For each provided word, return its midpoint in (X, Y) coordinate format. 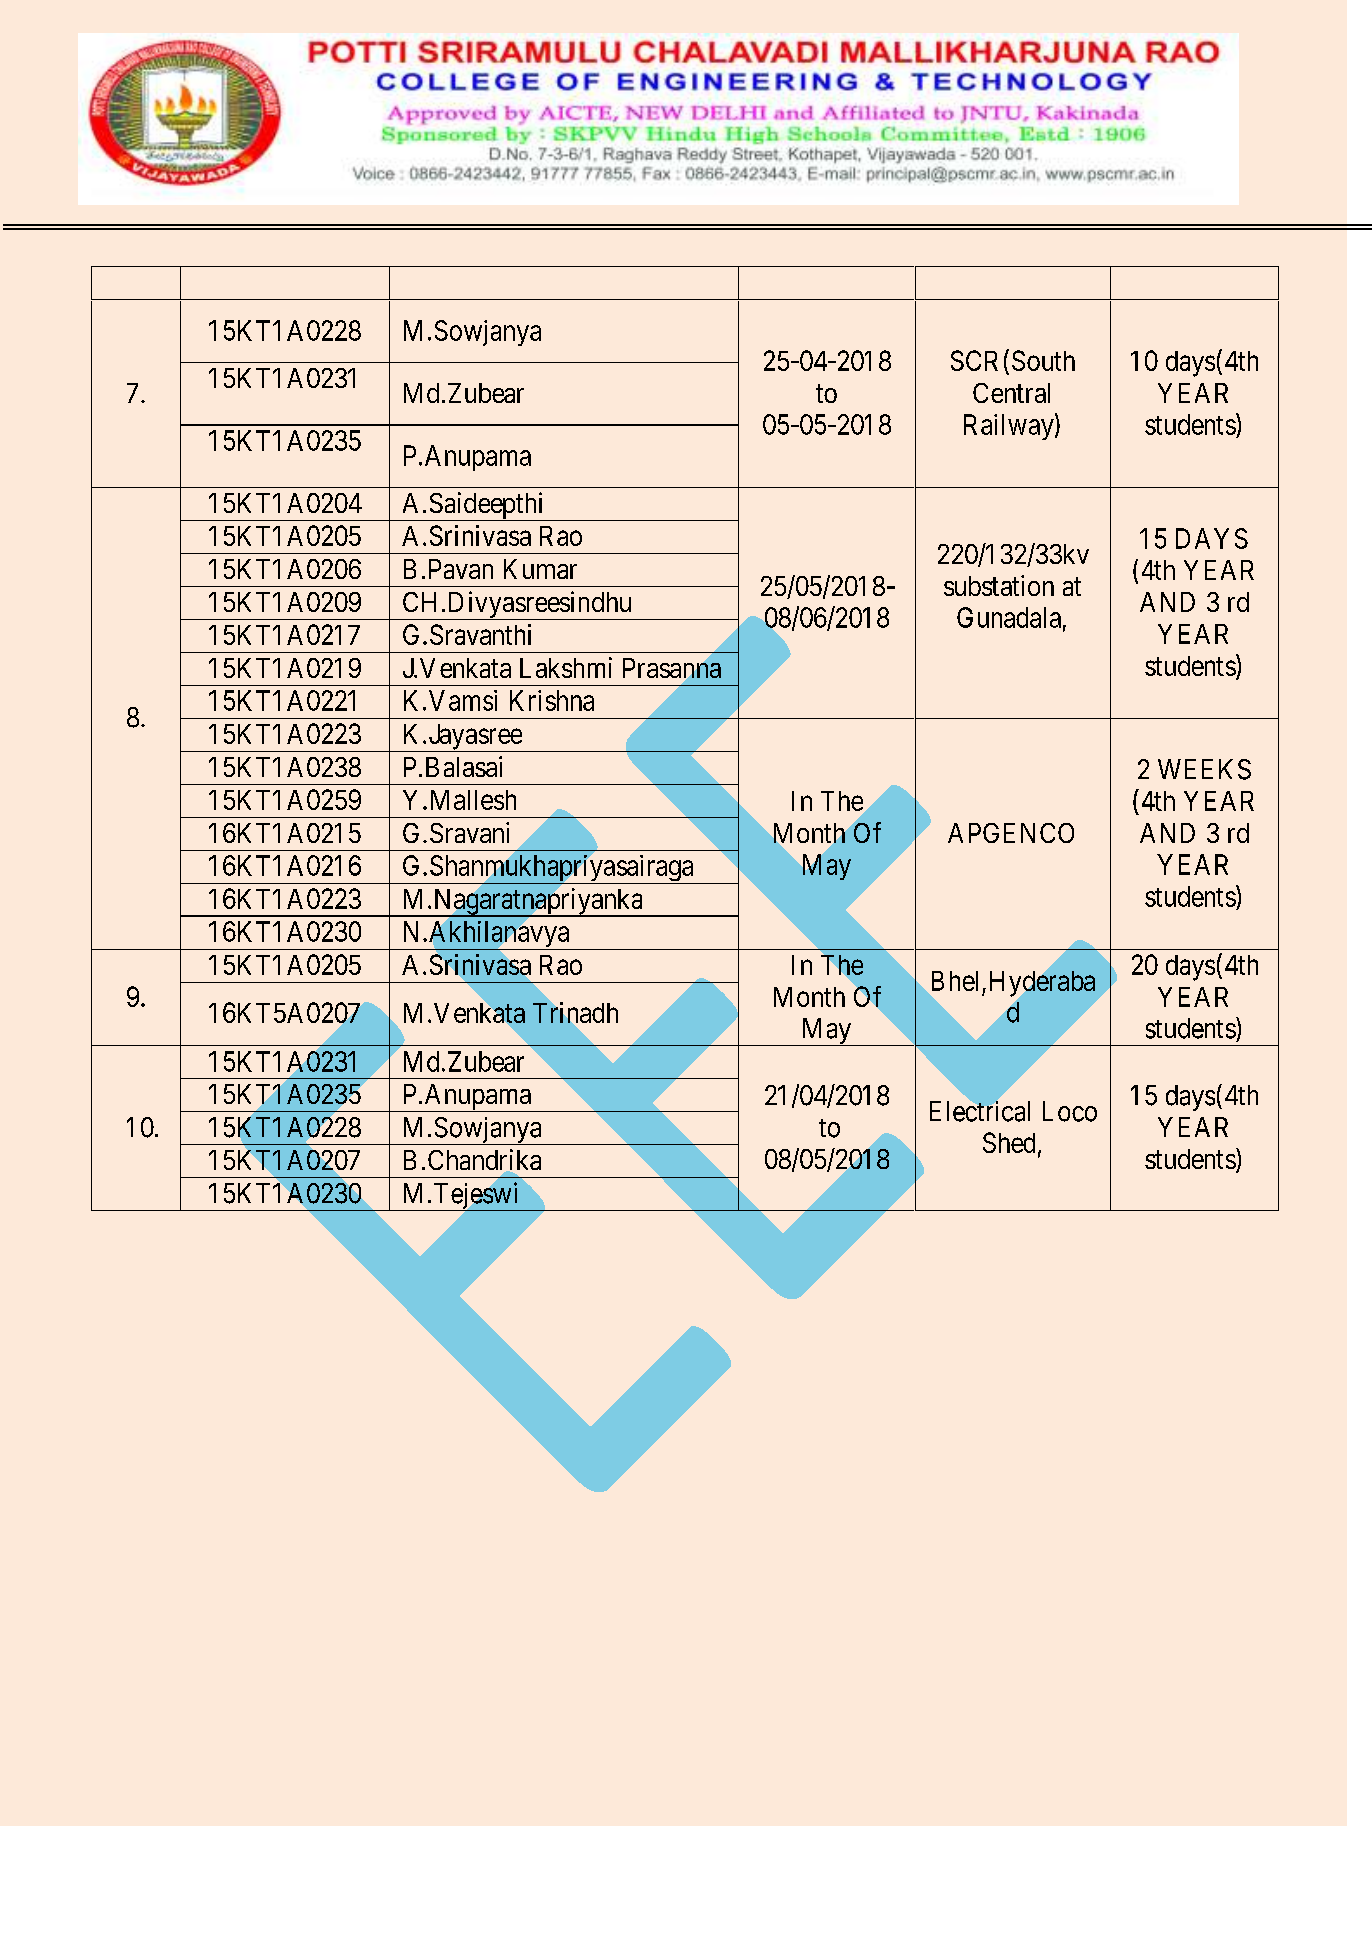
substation (999, 585)
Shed (1009, 1142)
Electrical (980, 1111)
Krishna (552, 700)
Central (1011, 393)
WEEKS (1204, 769)
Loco (1070, 1111)
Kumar (540, 569)
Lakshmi (566, 667)
